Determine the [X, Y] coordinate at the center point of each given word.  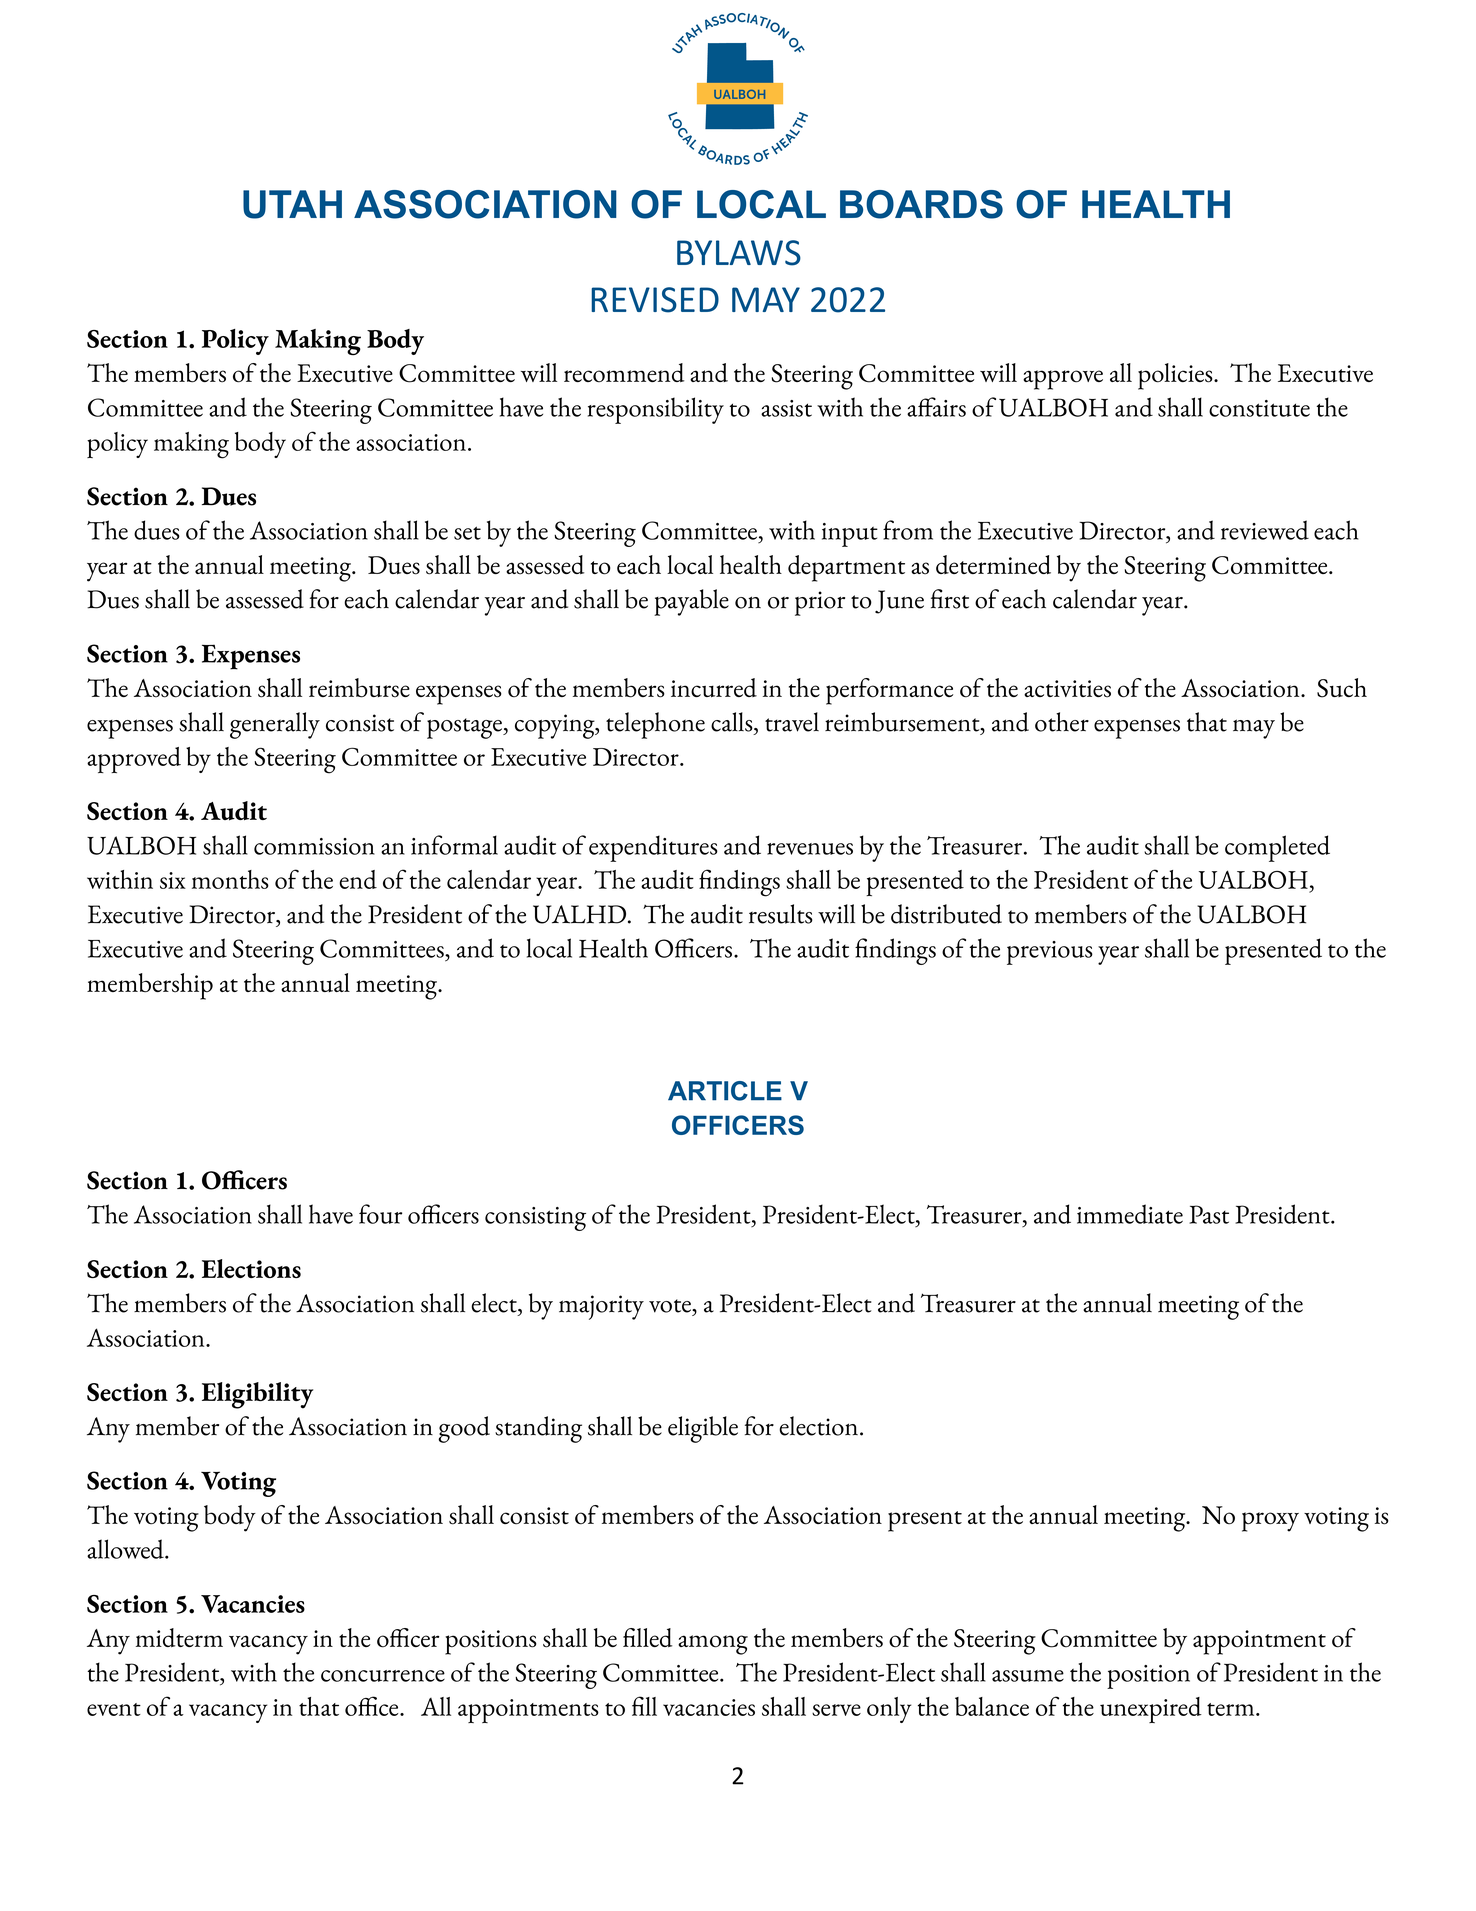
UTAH [292, 204]
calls [733, 722]
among [713, 1645]
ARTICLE [725, 1091]
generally [275, 725]
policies [1176, 376]
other [1062, 722]
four [380, 1214]
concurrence [383, 1676]
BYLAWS [739, 253]
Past [1209, 1214]
